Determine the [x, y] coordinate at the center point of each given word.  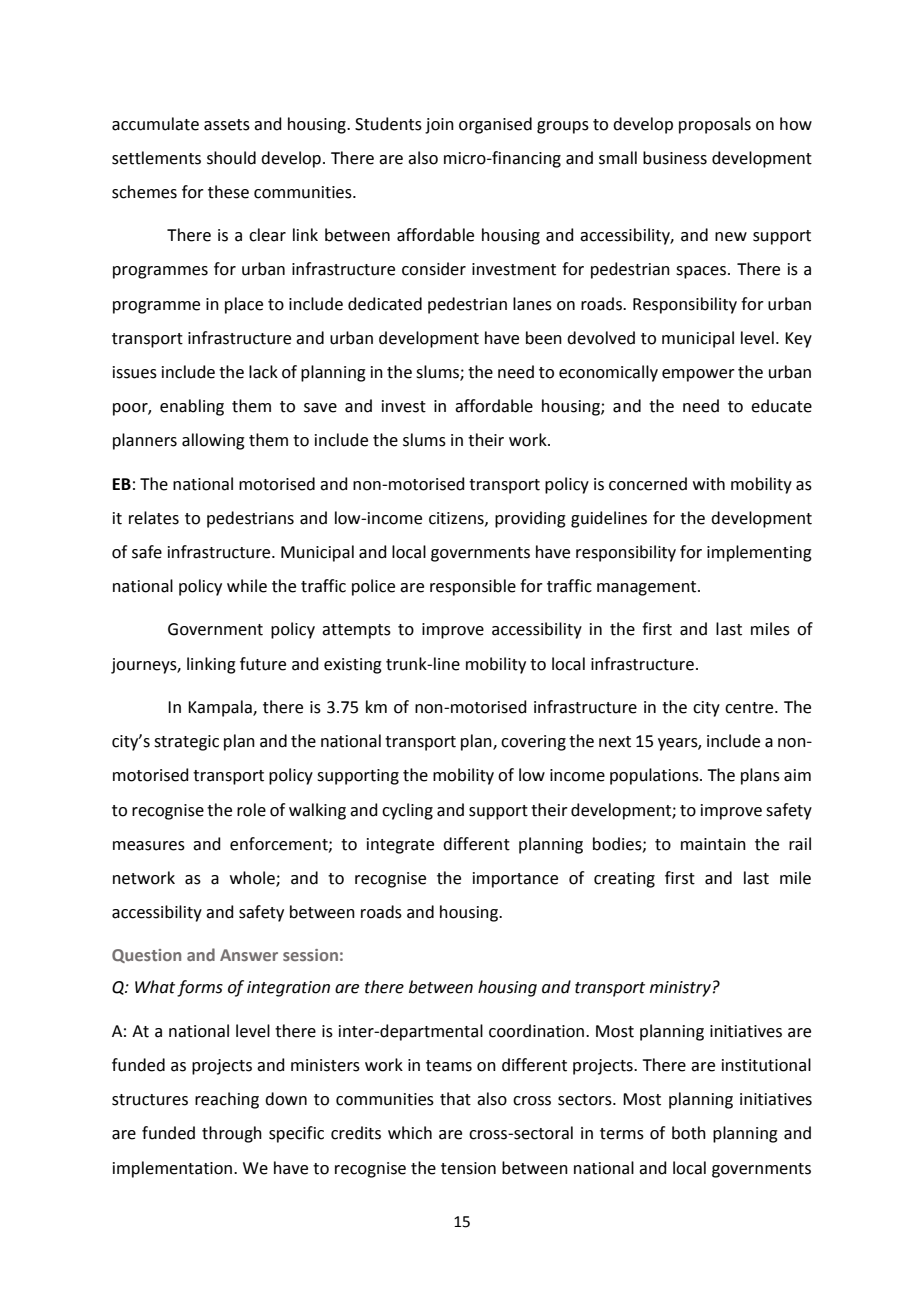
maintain [713, 844]
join [439, 126]
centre [750, 708]
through [232, 1134]
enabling [192, 407]
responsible [473, 587]
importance [515, 880]
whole [253, 878]
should [231, 158]
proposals [715, 125]
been [544, 338]
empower [698, 375]
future [263, 664]
